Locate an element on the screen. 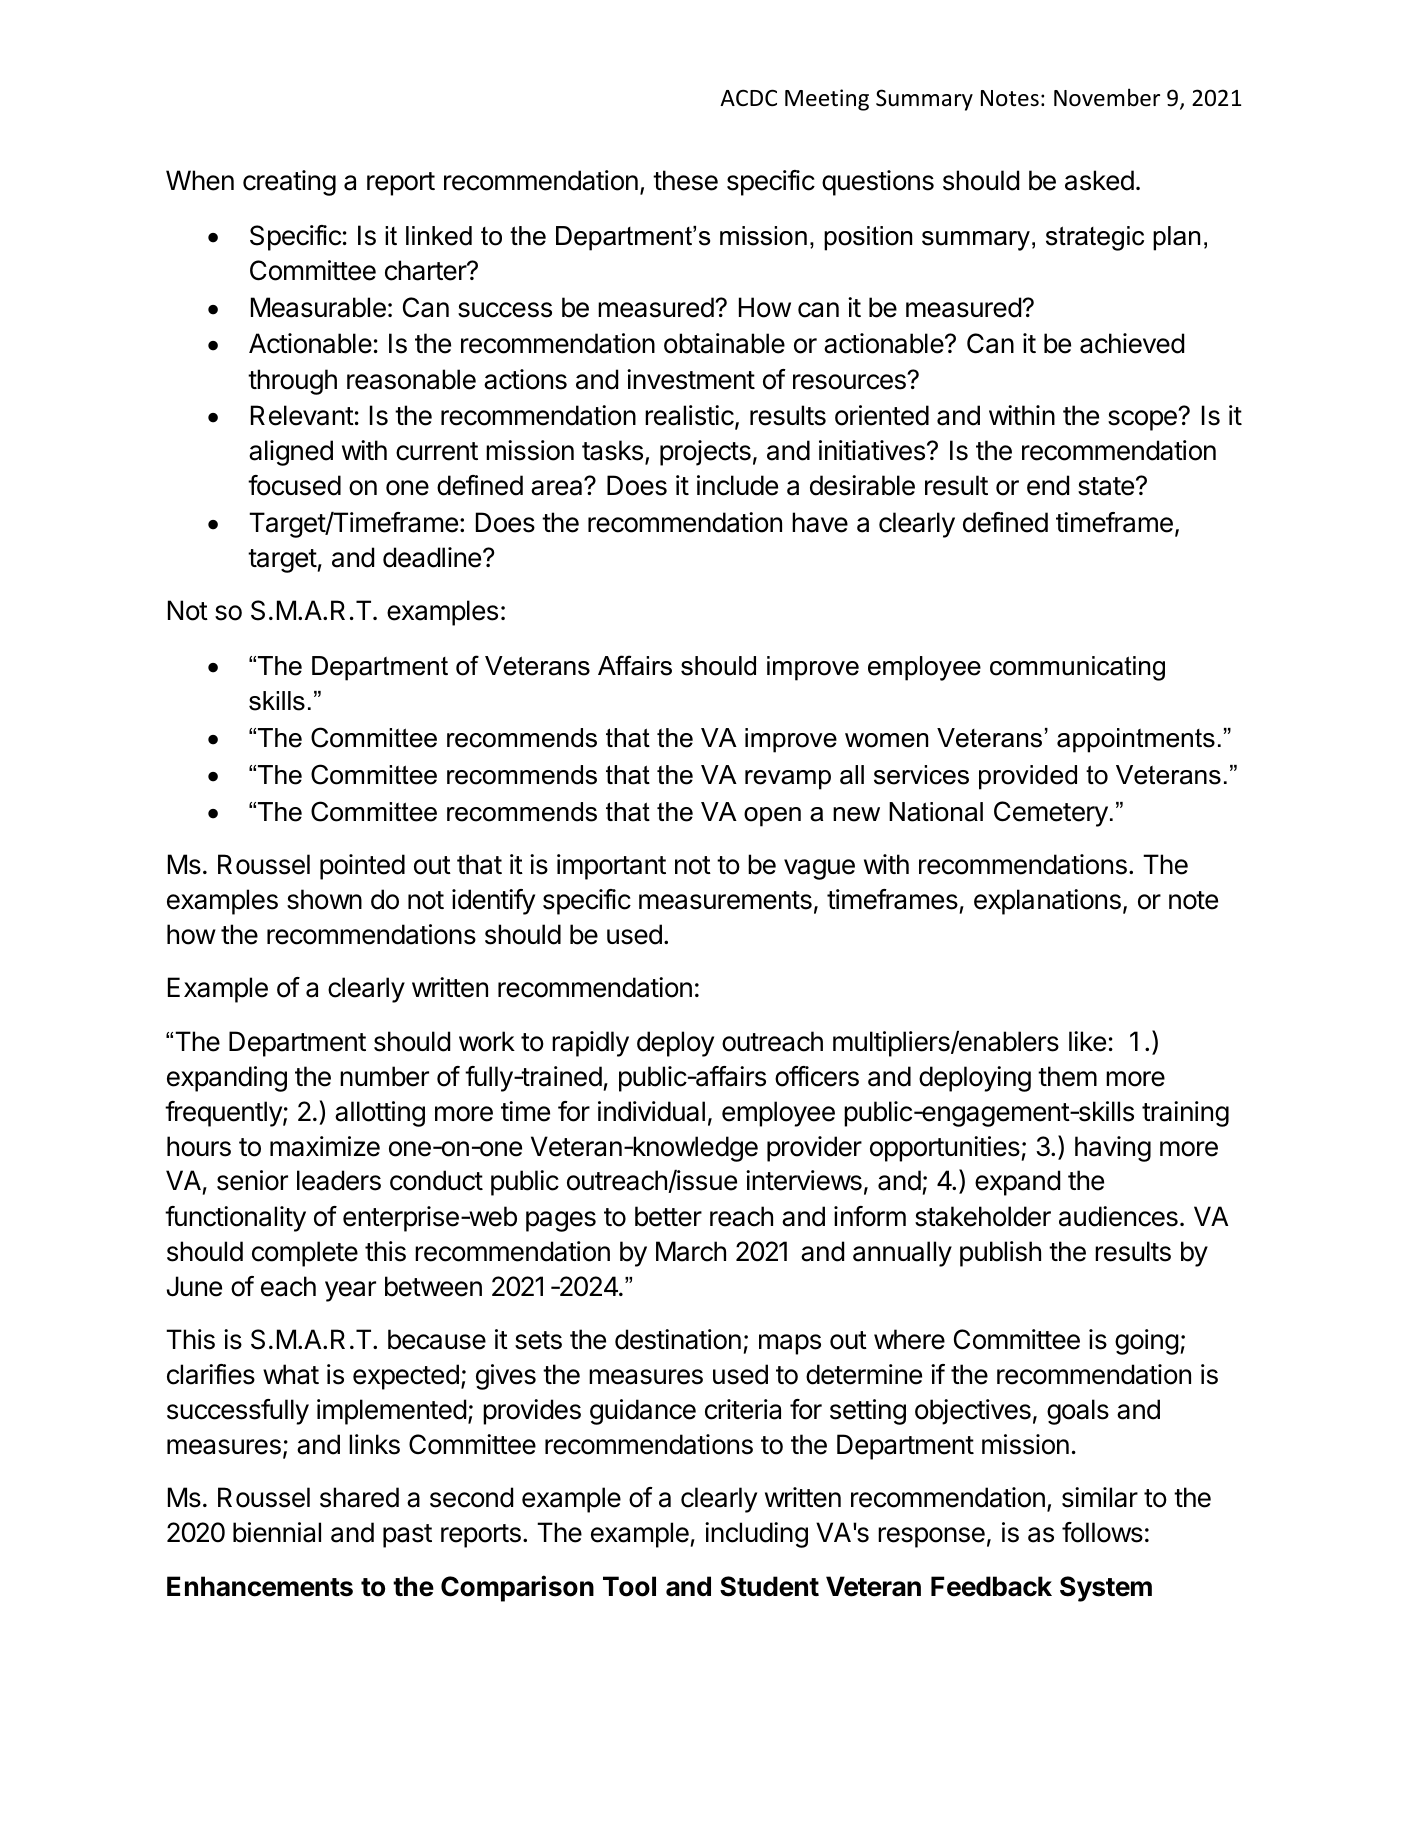  individual is located at coordinates (651, 1111).
